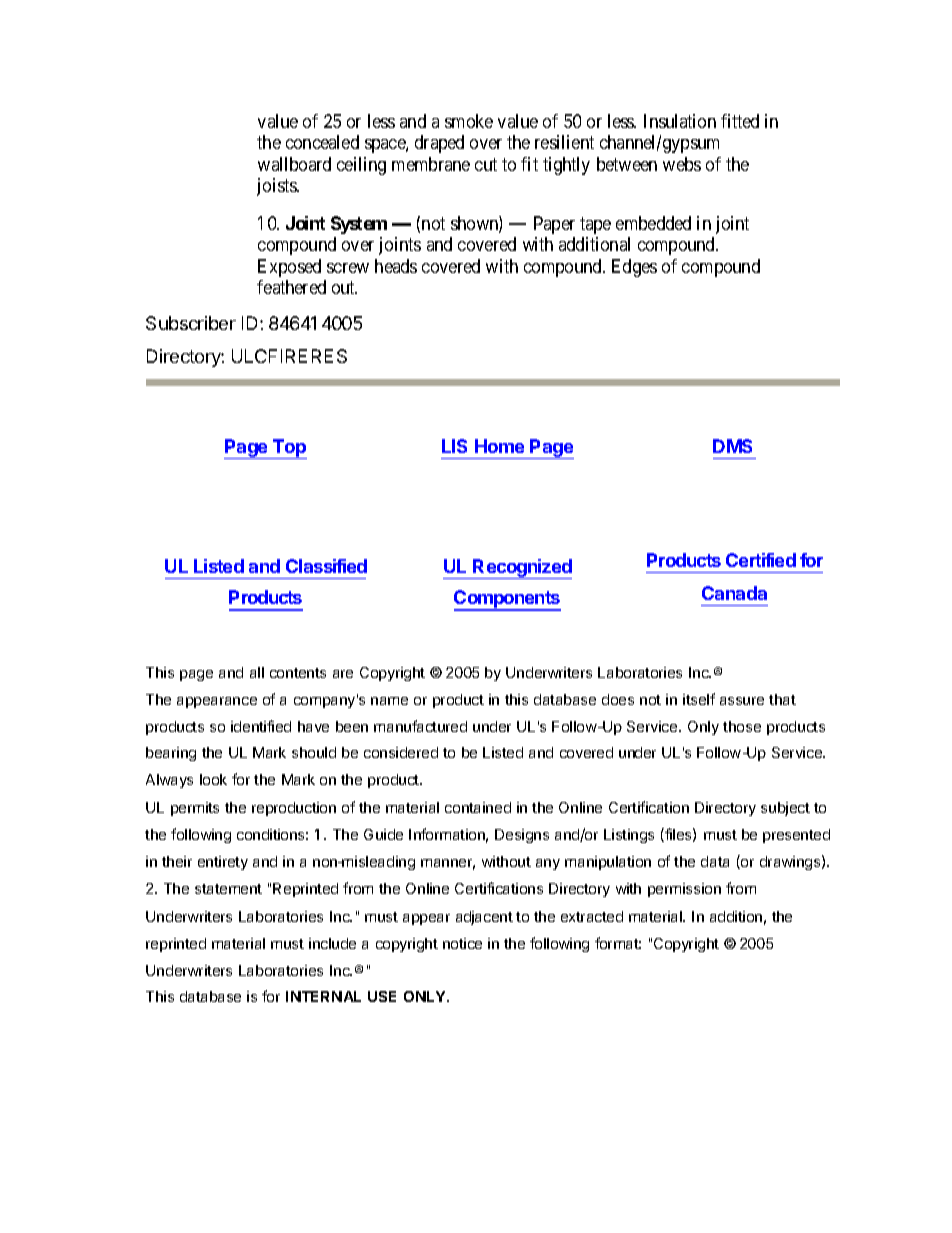  Describe the element at coordinates (761, 560) in the page. I see `Certified` at that location.
